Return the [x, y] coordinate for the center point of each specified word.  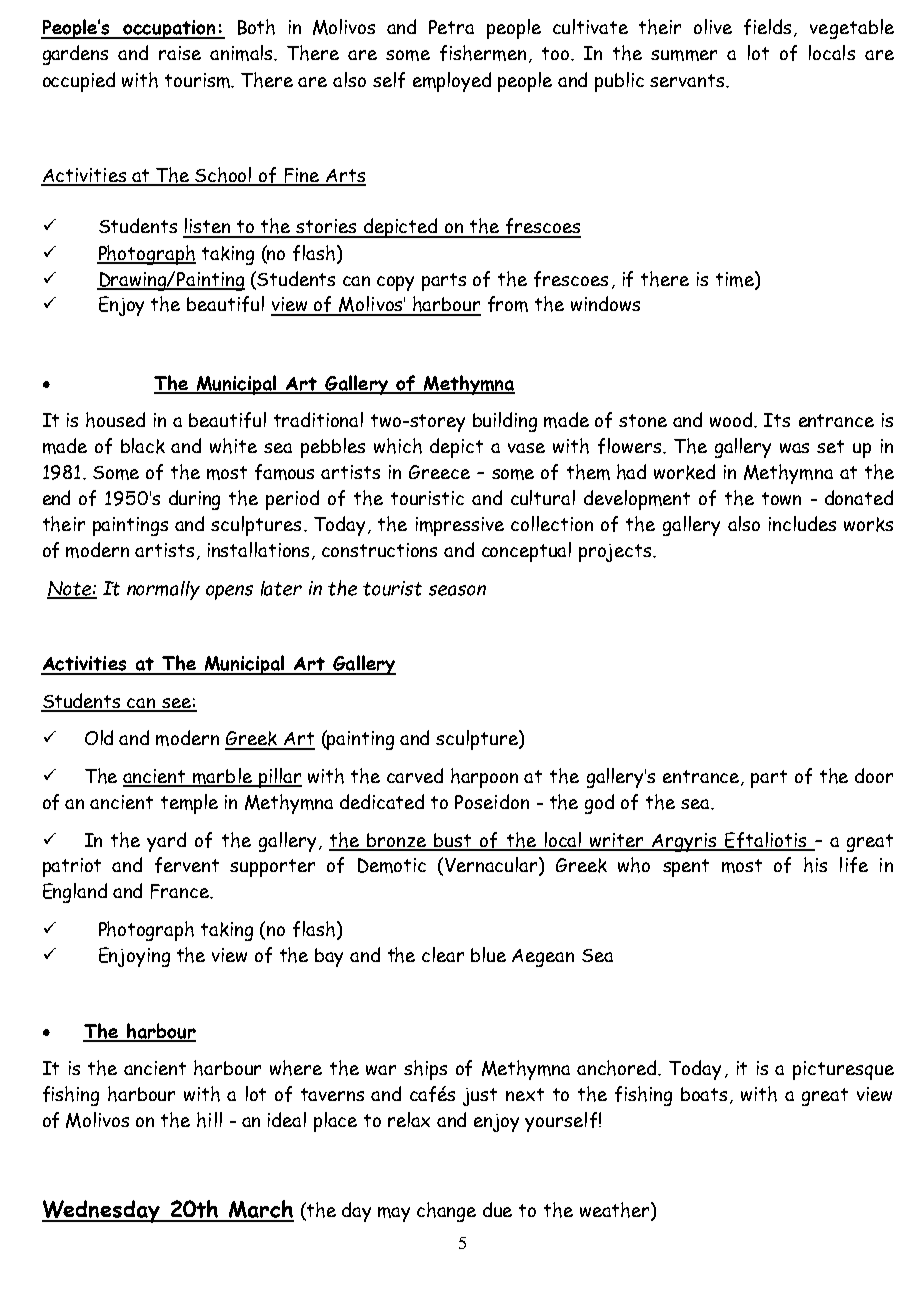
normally [163, 590]
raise [180, 53]
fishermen [483, 53]
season [457, 590]
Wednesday [102, 1211]
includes [802, 523]
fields [769, 28]
